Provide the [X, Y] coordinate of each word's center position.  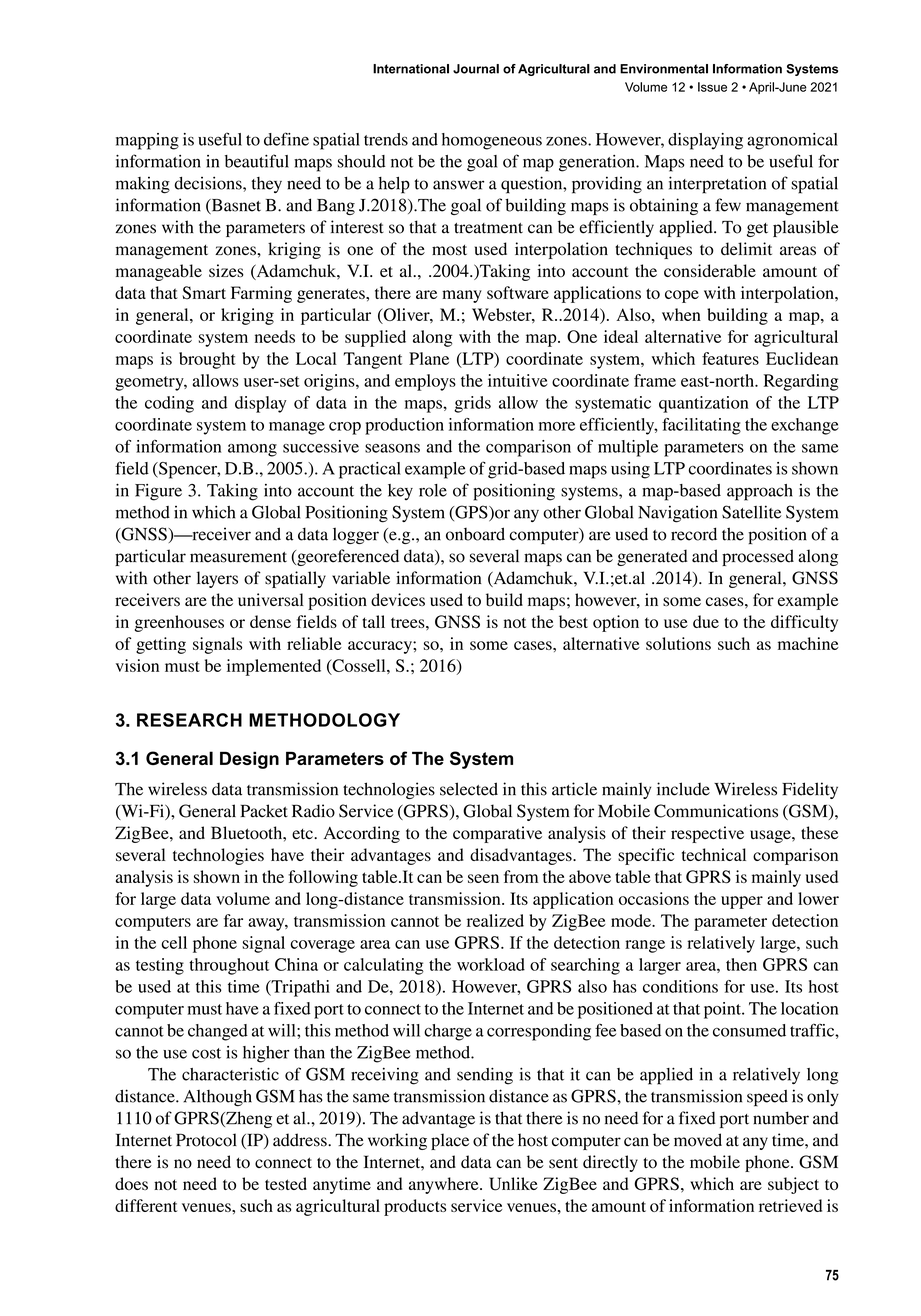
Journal [476, 69]
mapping [147, 141]
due [706, 621]
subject [793, 1185]
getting [161, 645]
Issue [712, 87]
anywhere [445, 1185]
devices [398, 599]
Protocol [206, 1140]
